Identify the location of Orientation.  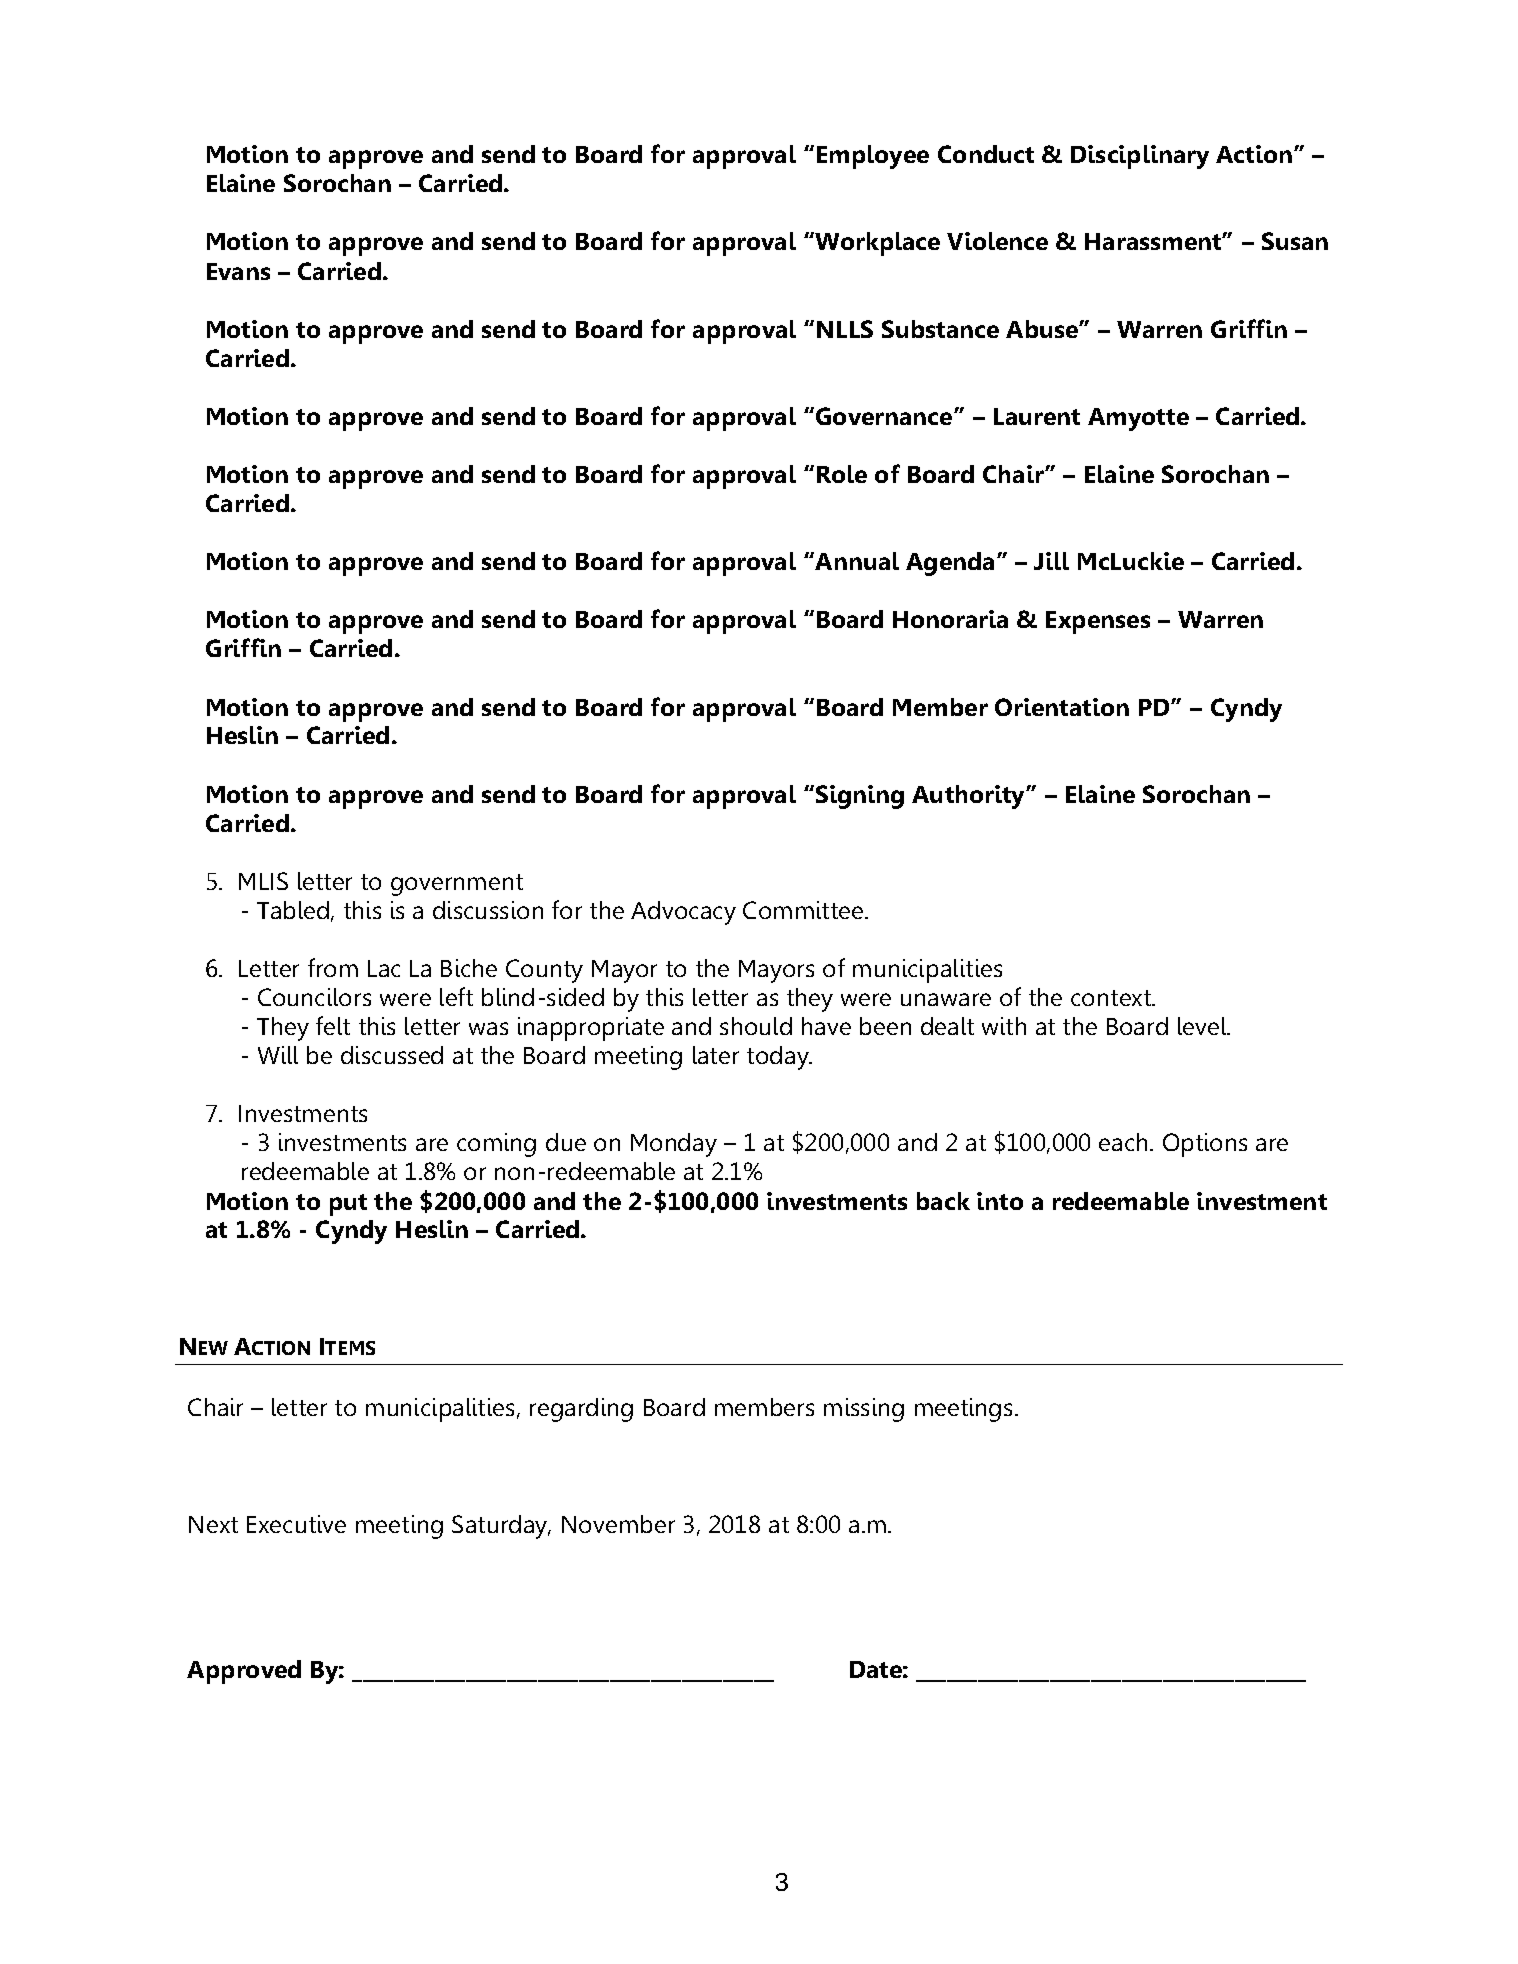
(1062, 707).
